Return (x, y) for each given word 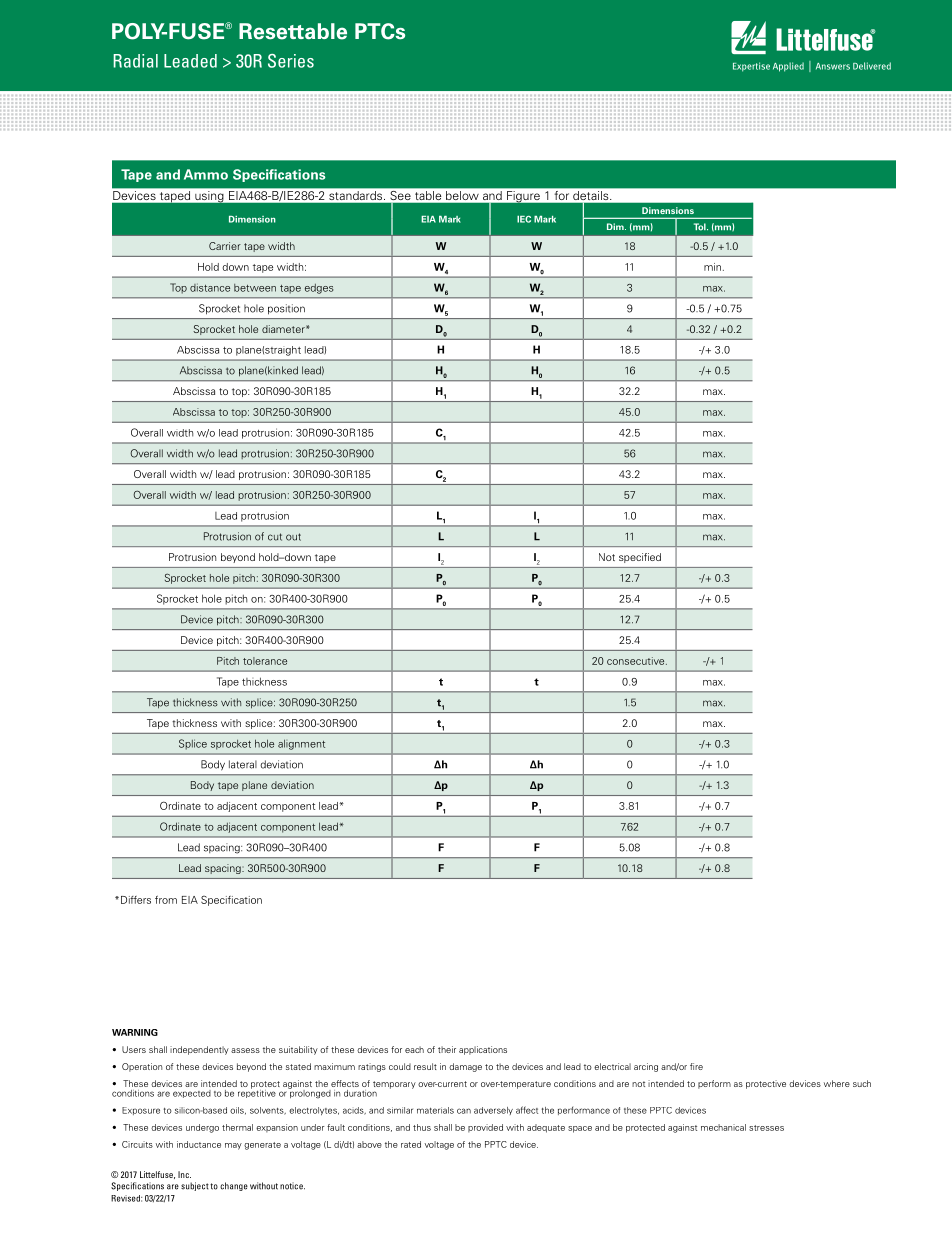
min (712, 267)
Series (291, 61)
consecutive (637, 661)
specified (640, 558)
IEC (524, 219)
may (233, 1146)
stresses (766, 1128)
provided (485, 1128)
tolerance (265, 661)
